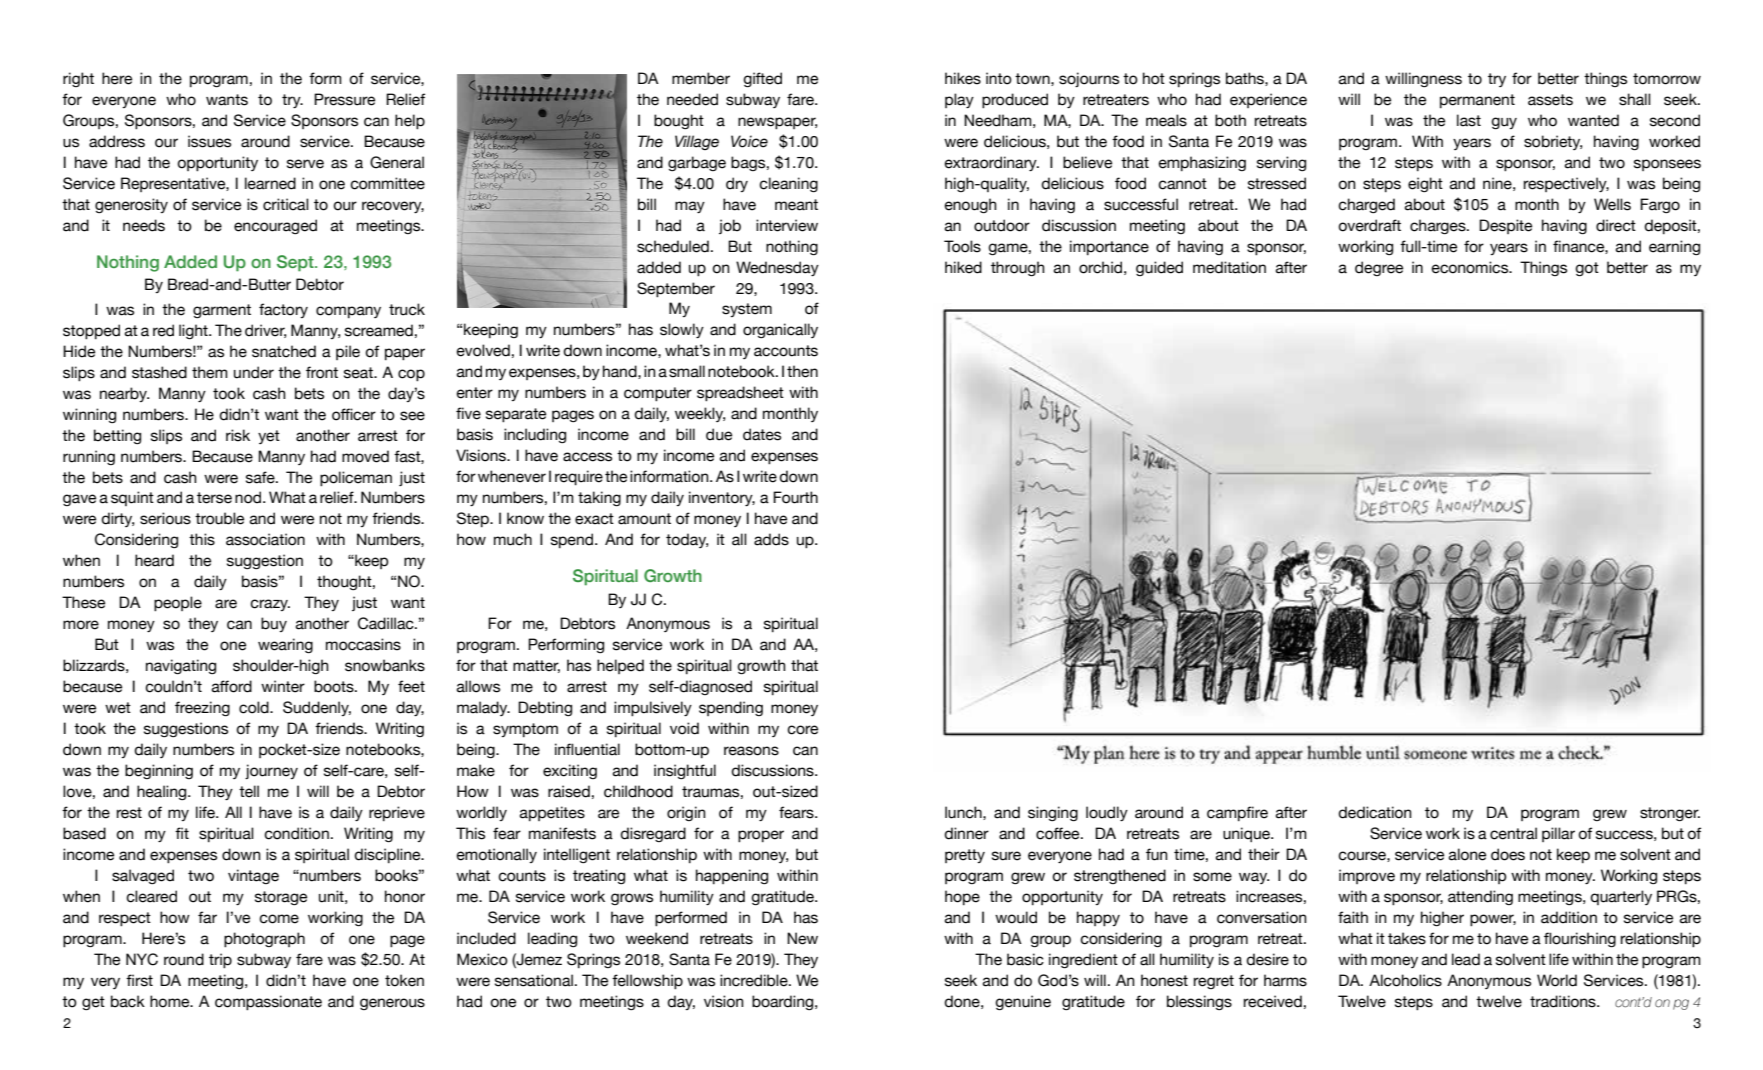 This screenshot has width=1763, height=1070. What do you see at coordinates (1375, 812) in the screenshot?
I see `dedication` at bounding box center [1375, 812].
